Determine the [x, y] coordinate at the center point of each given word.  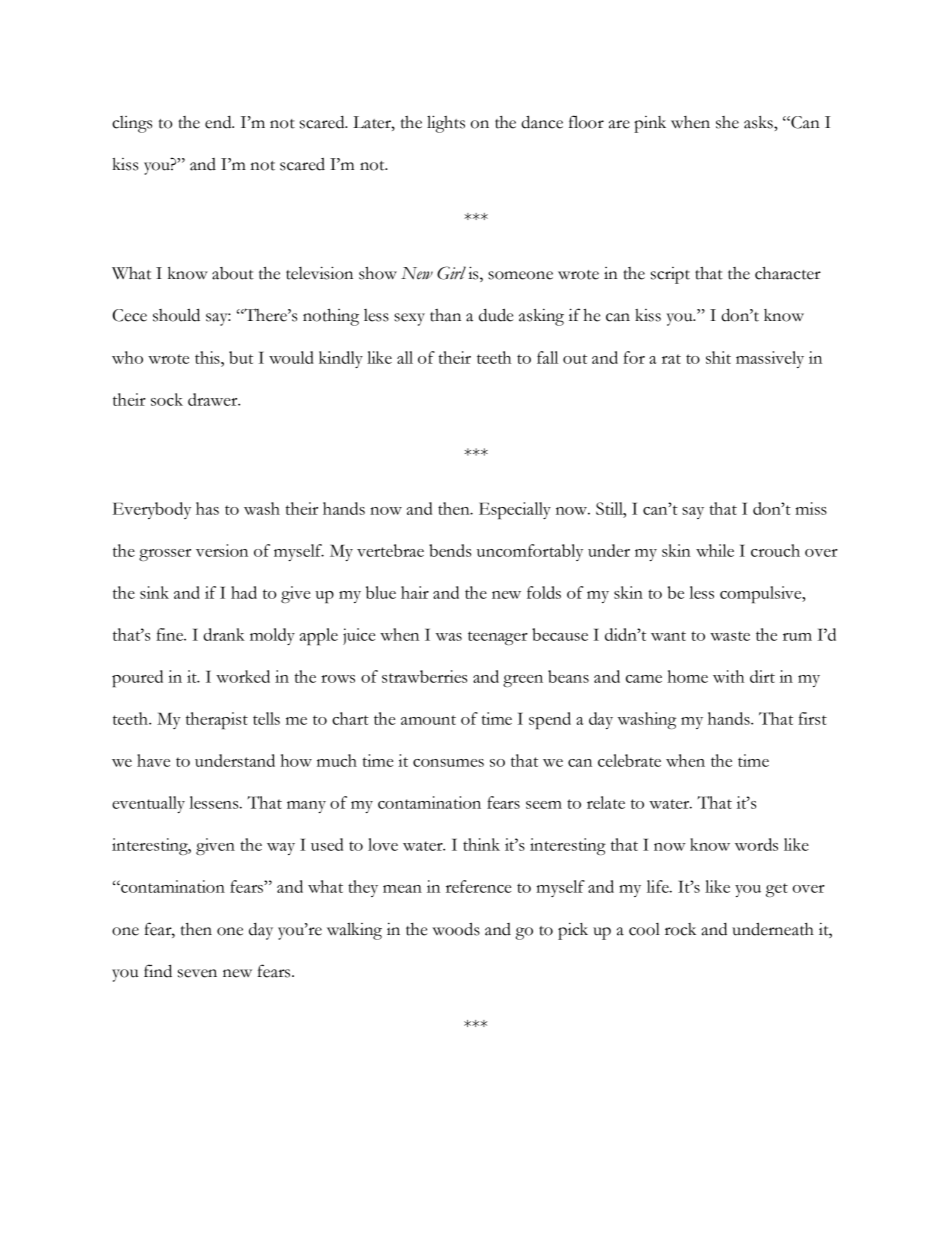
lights [446, 124]
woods [456, 929]
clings [132, 124]
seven [197, 973]
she [727, 122]
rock [680, 929]
